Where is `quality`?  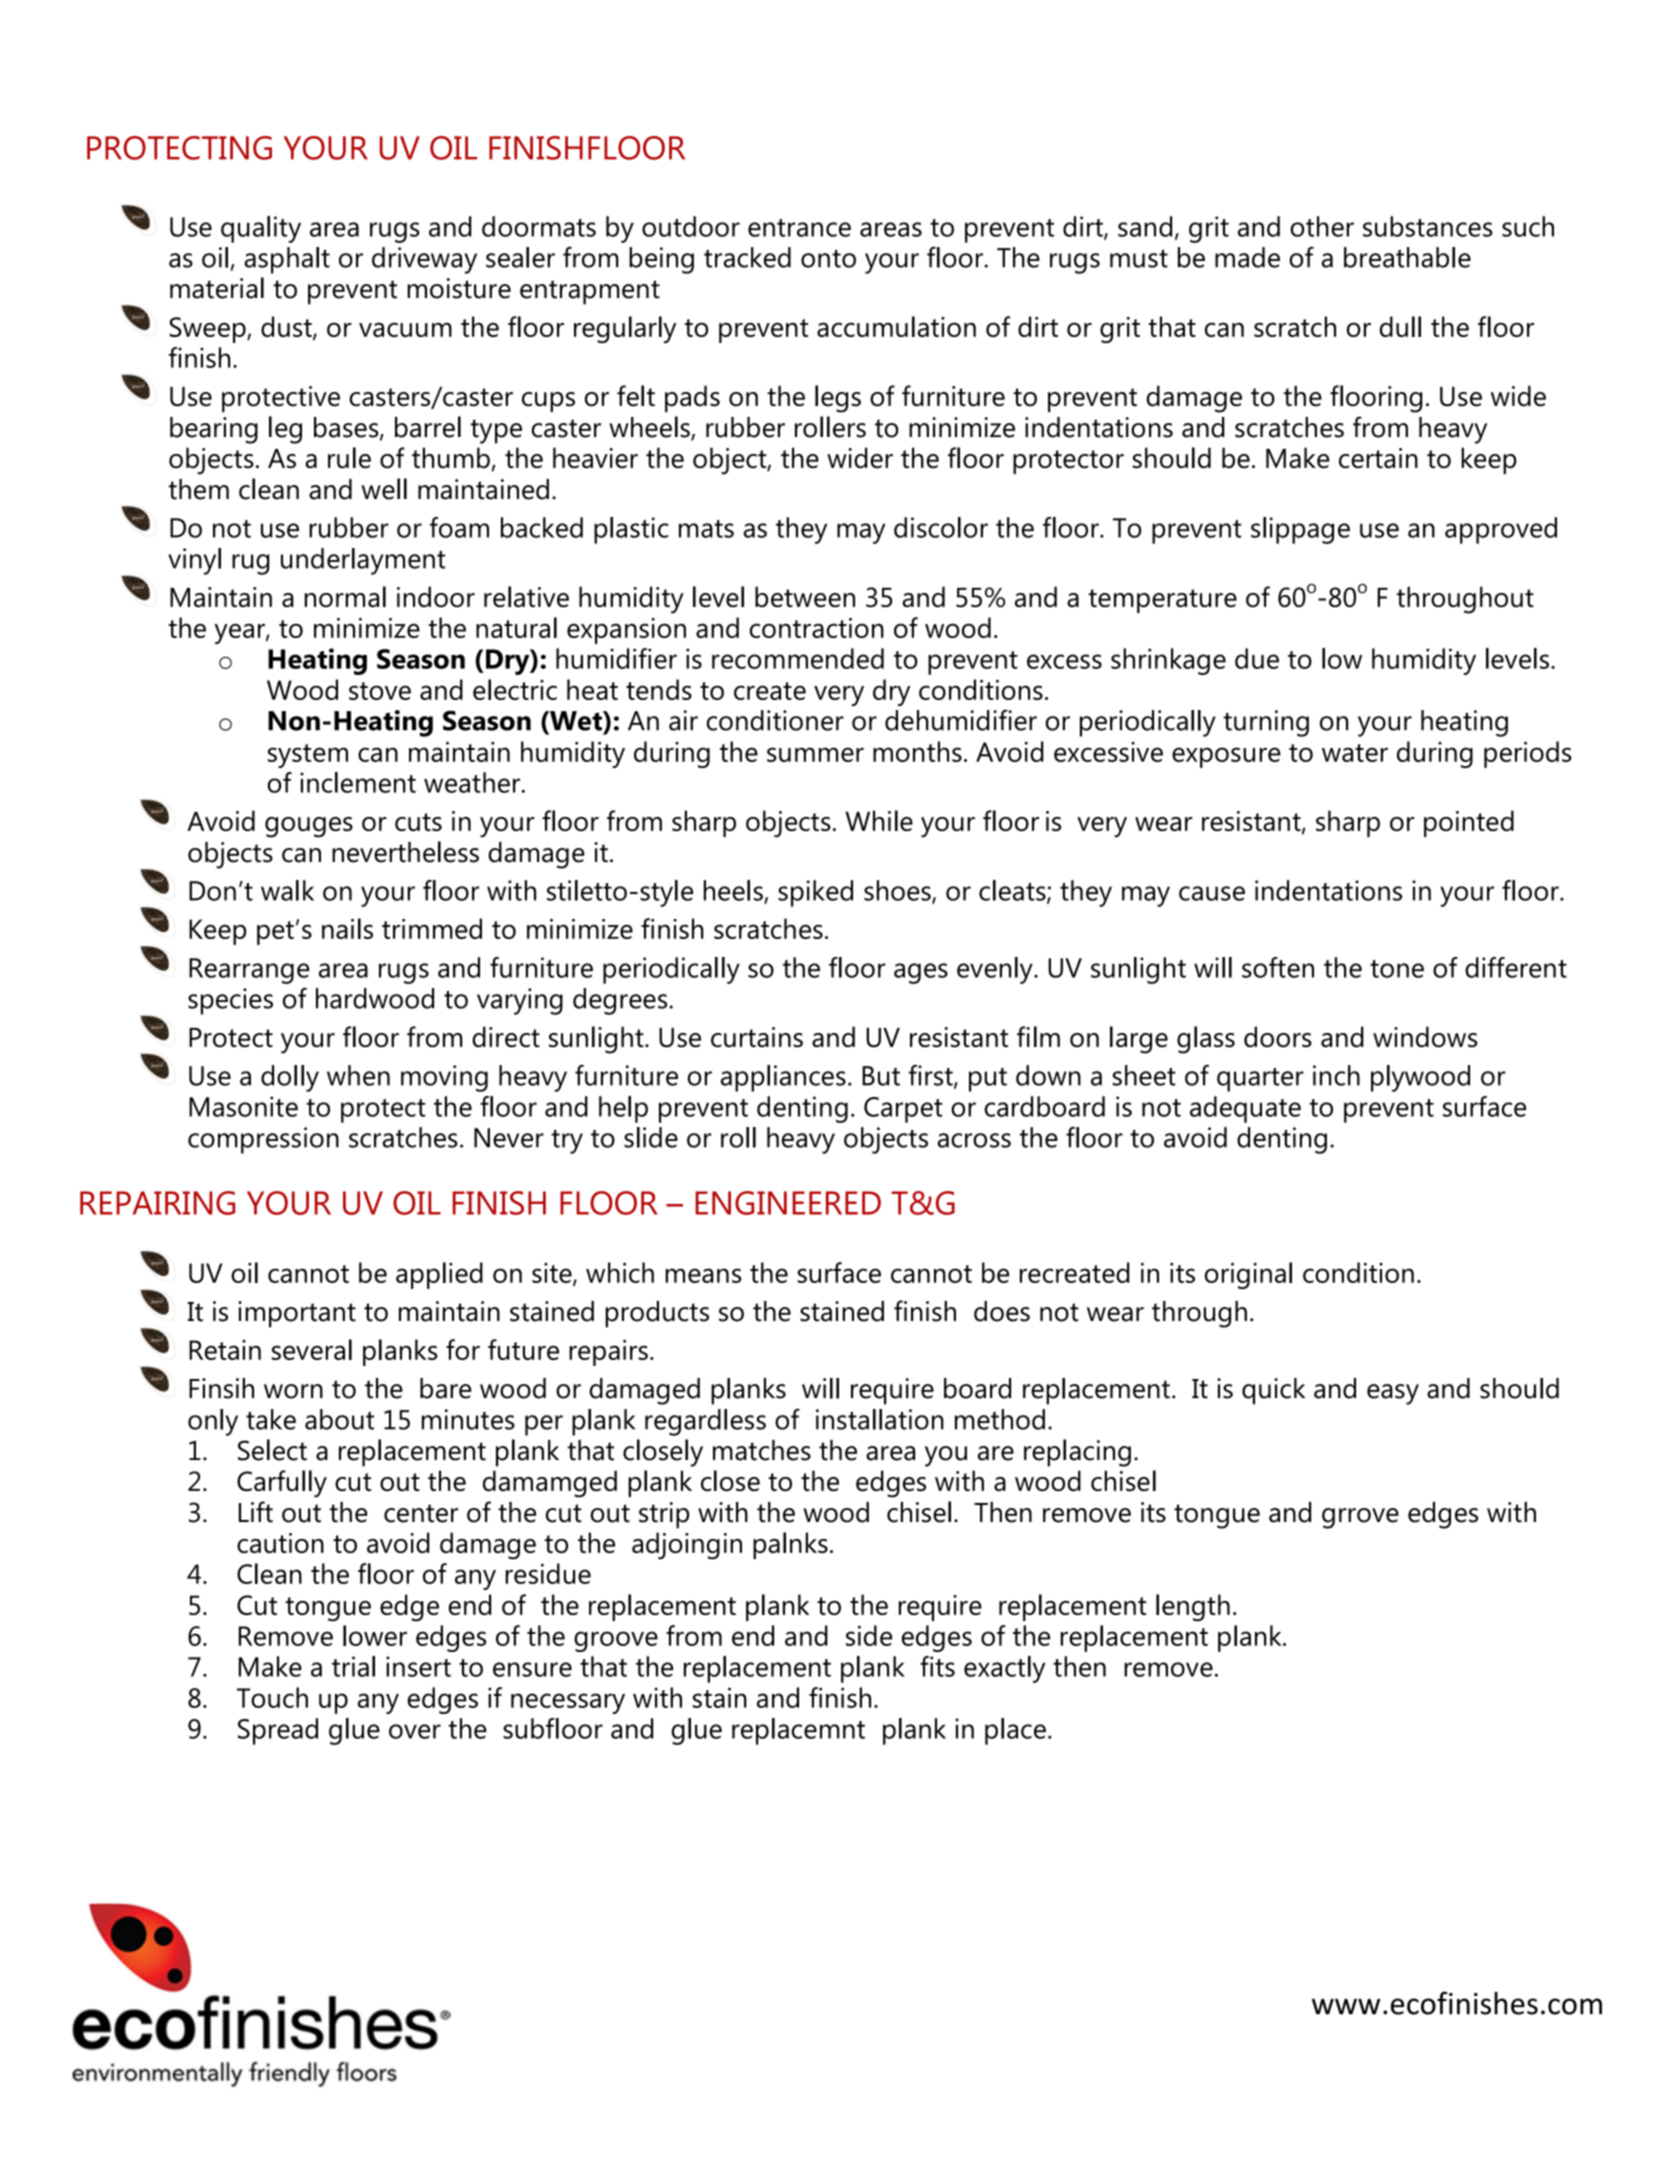
quality is located at coordinates (261, 229).
